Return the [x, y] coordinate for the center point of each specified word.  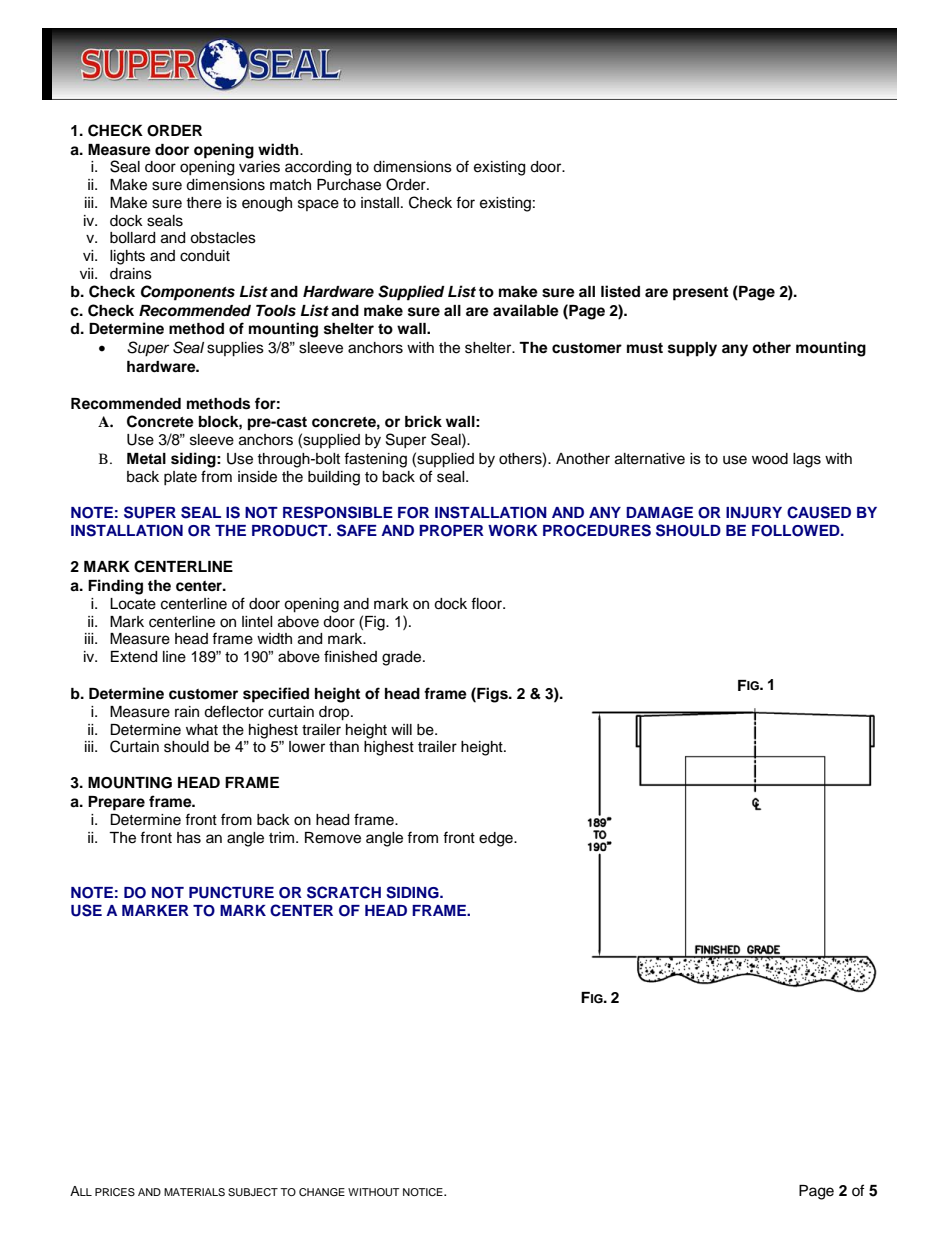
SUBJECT [253, 1192]
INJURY [754, 513]
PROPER [451, 531]
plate [180, 478]
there [204, 203]
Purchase [349, 185]
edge [497, 839]
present [700, 294]
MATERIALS [194, 1192]
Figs [492, 695]
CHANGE [322, 1192]
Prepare [116, 803]
